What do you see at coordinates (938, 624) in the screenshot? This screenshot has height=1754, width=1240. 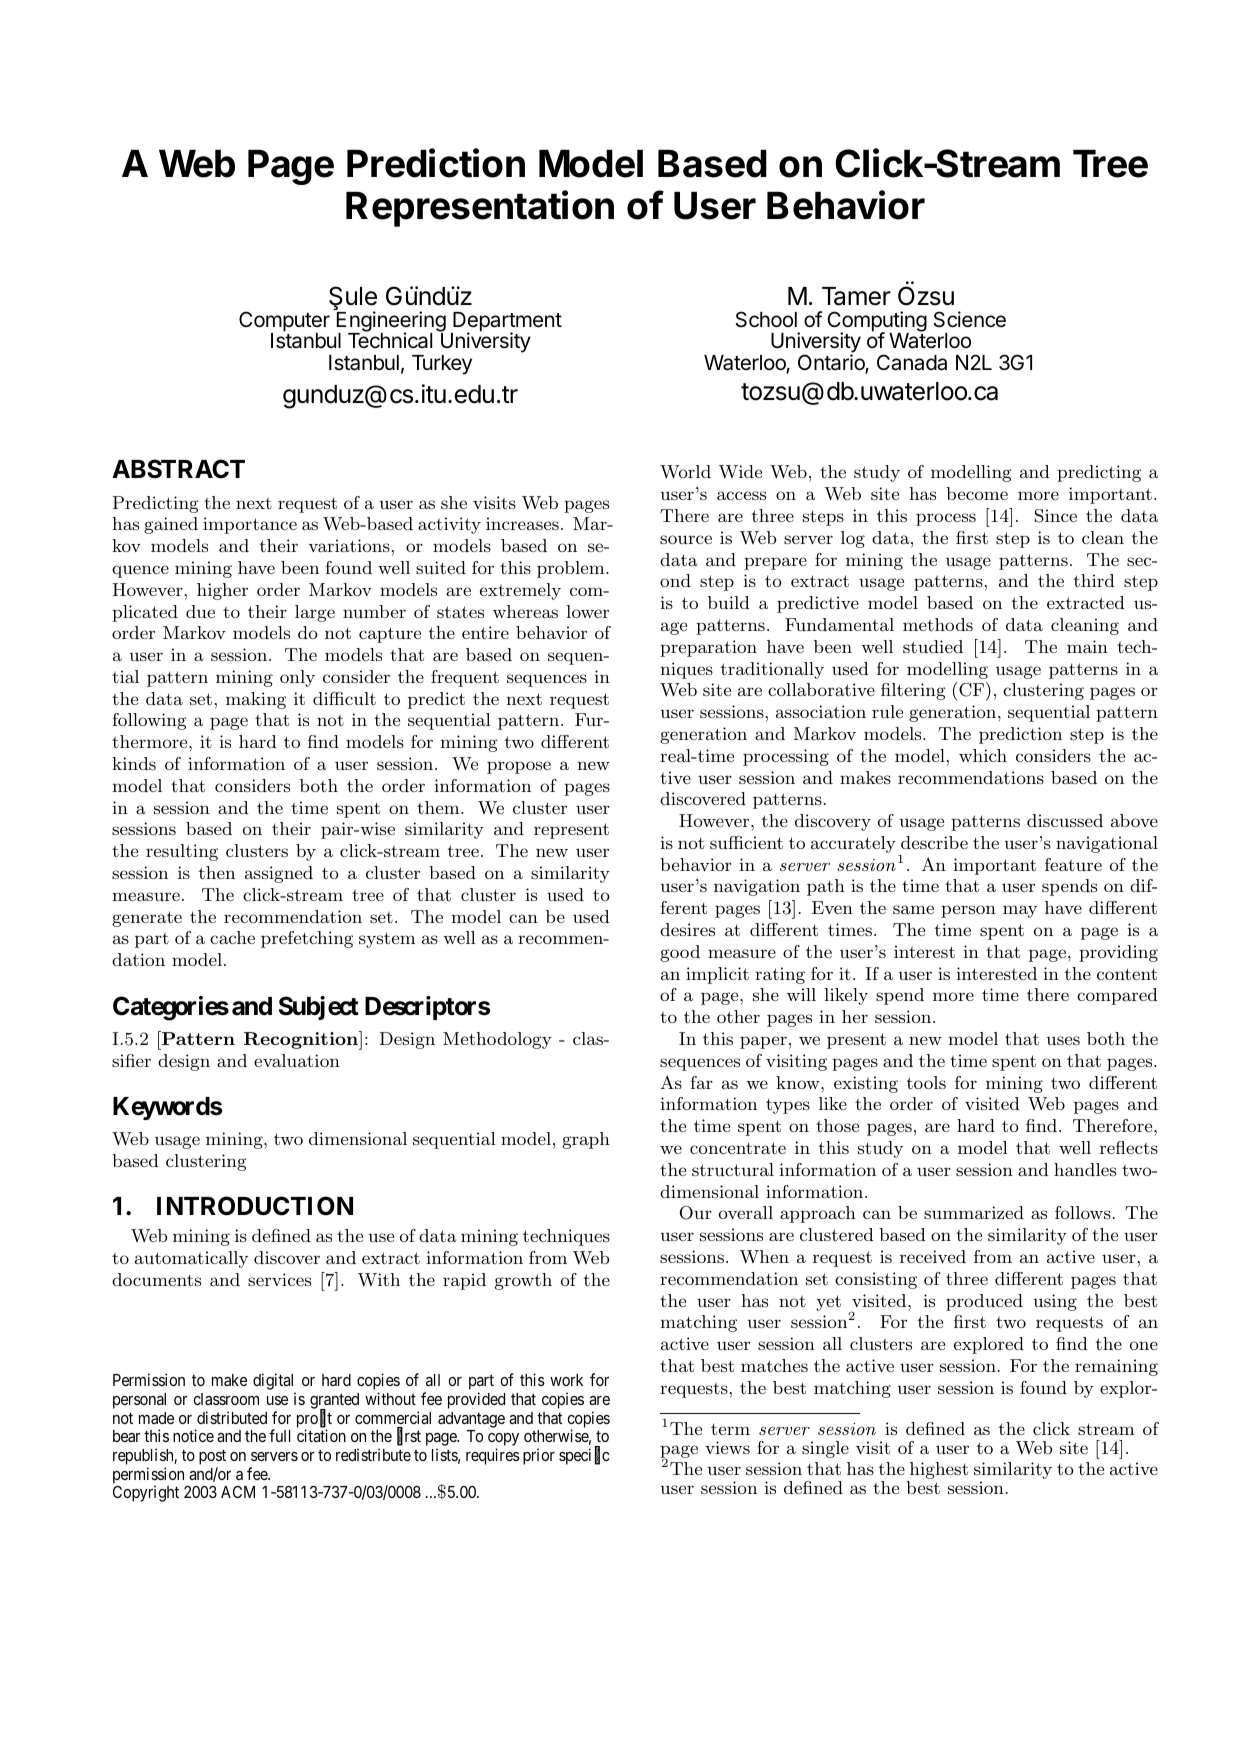 I see `methods` at bounding box center [938, 624].
